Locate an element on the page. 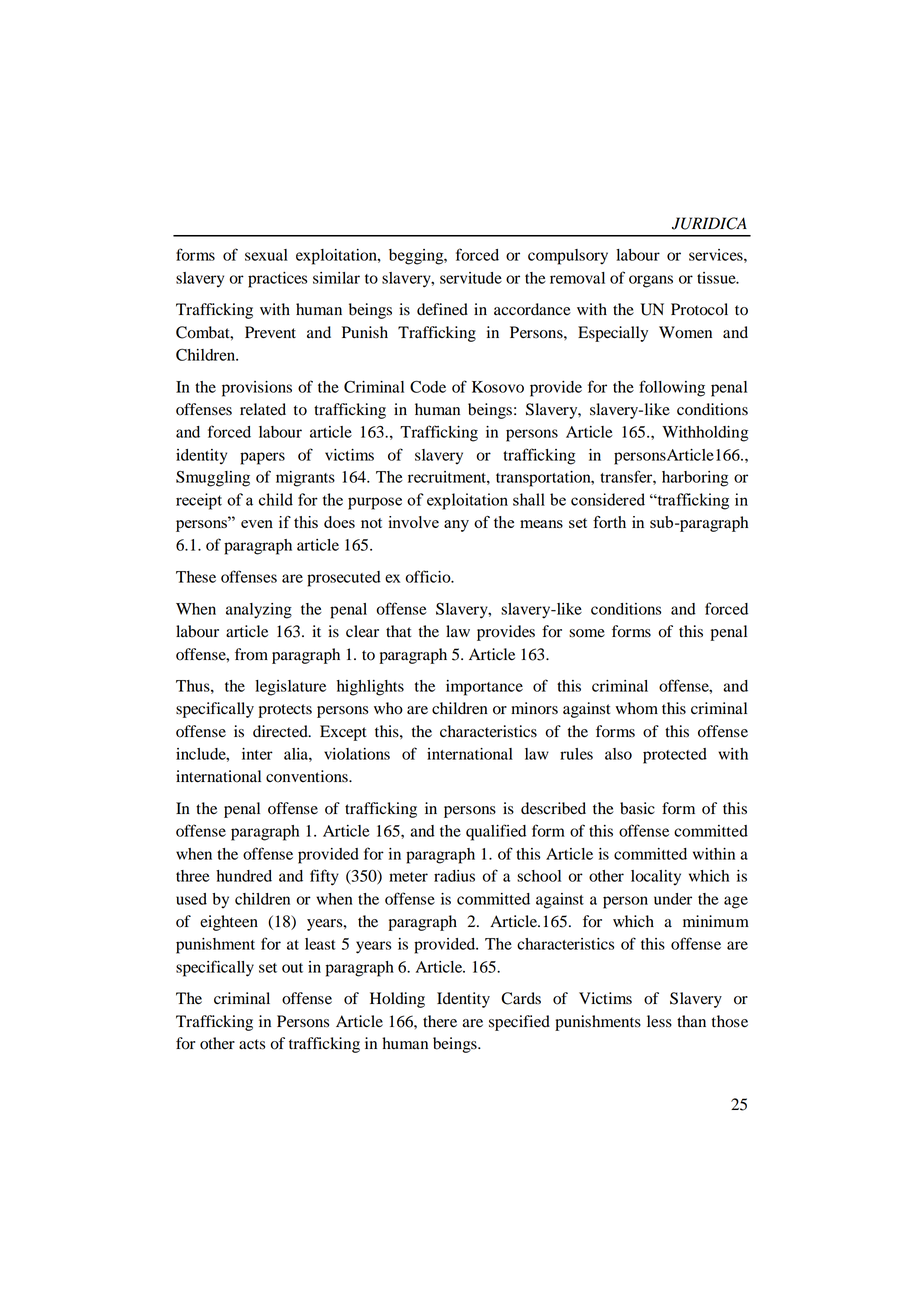 This image has width=924, height=1308. organs is located at coordinates (651, 281).
